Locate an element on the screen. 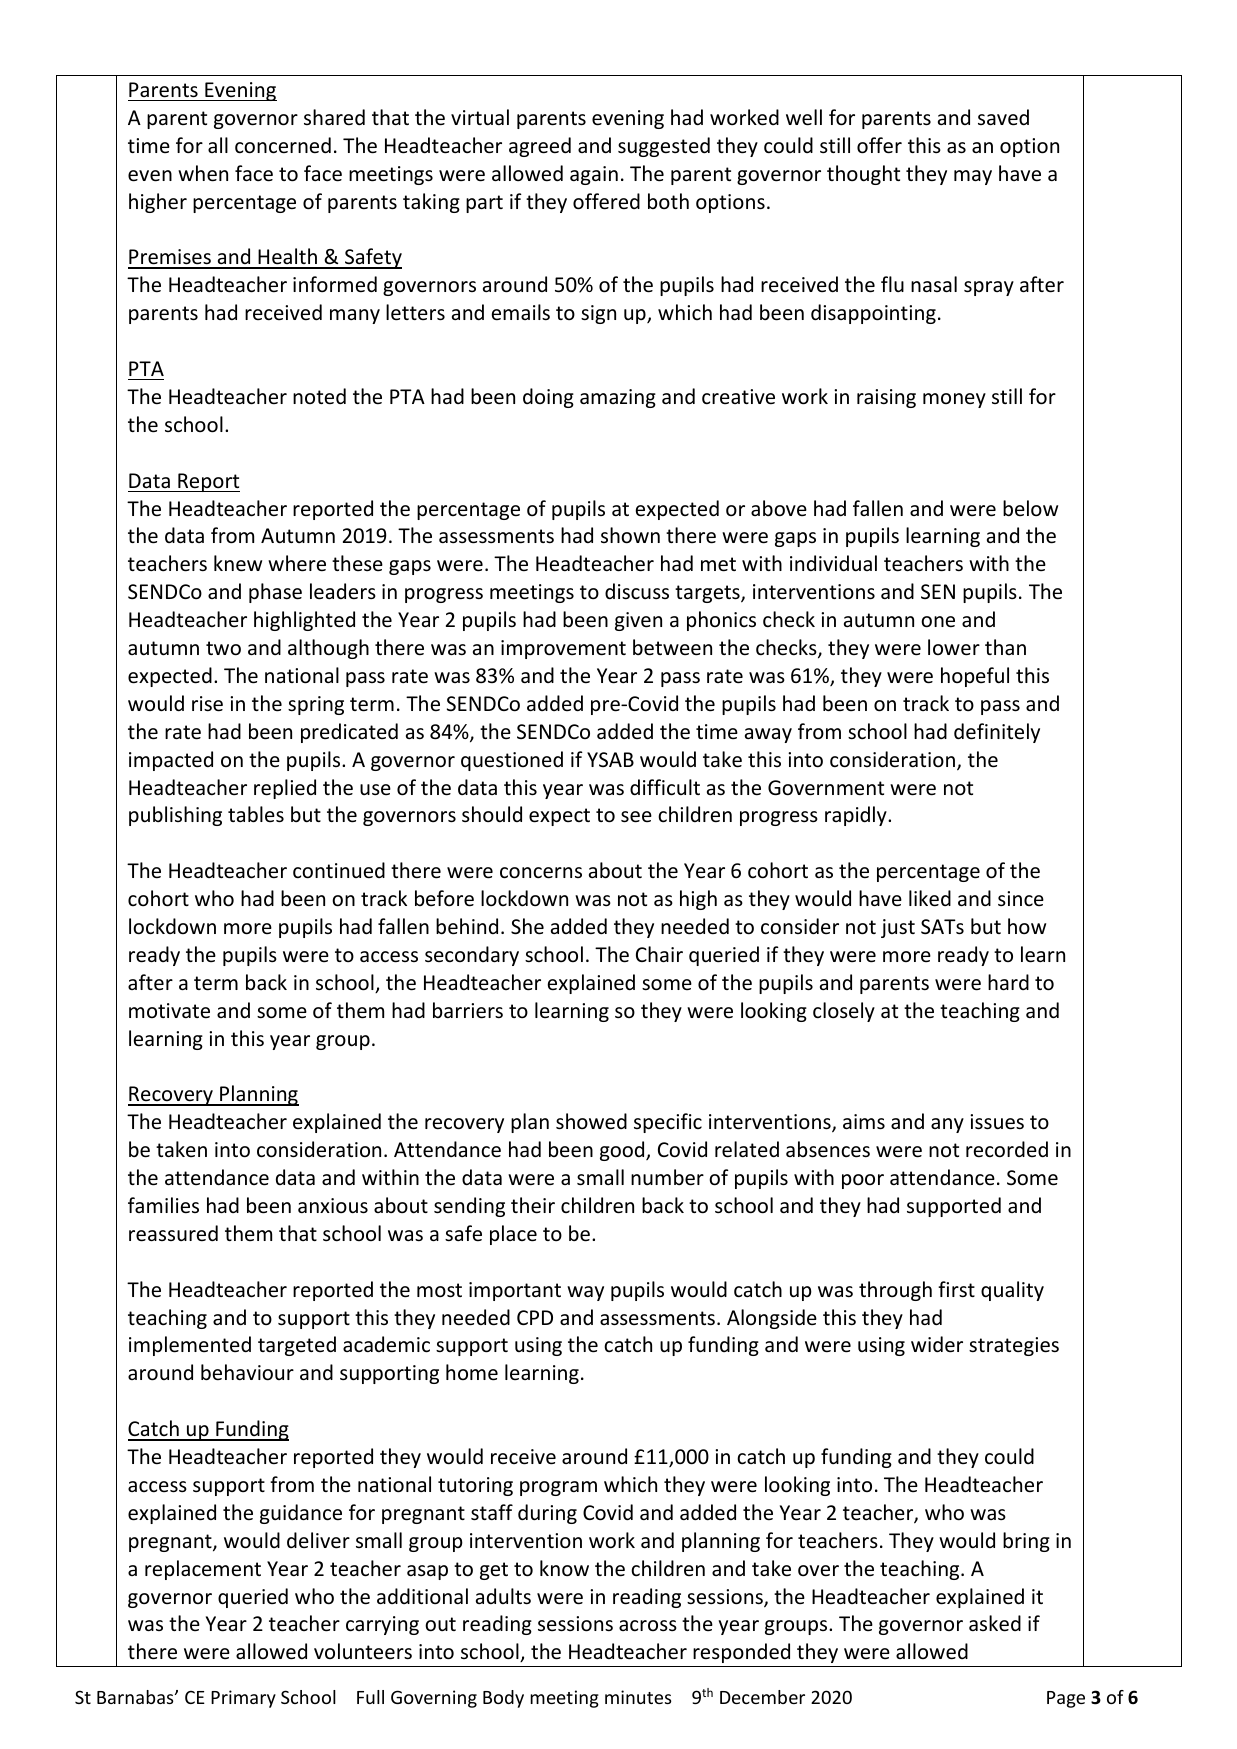 This screenshot has height=1749, width=1237. again is located at coordinates (594, 175).
